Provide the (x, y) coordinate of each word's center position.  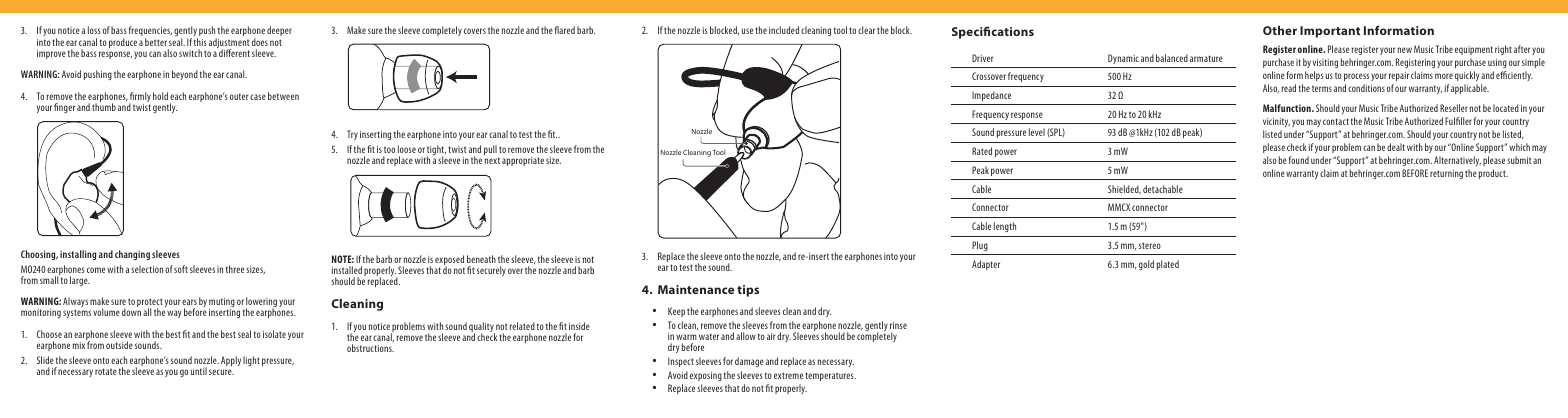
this (200, 42)
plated (1168, 265)
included (784, 30)
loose (407, 149)
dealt (1396, 147)
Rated (982, 151)
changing (132, 255)
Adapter (986, 265)
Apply (231, 361)
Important (1330, 32)
